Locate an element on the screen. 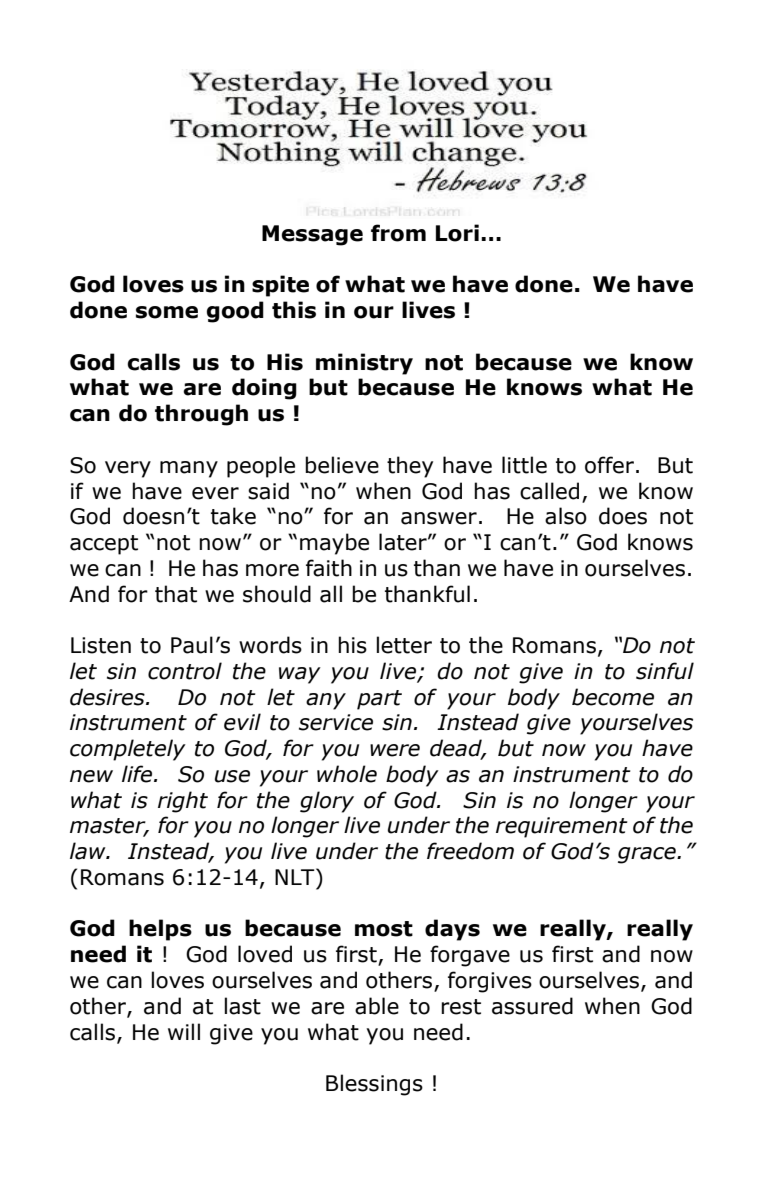  whole is located at coordinates (347, 774).
